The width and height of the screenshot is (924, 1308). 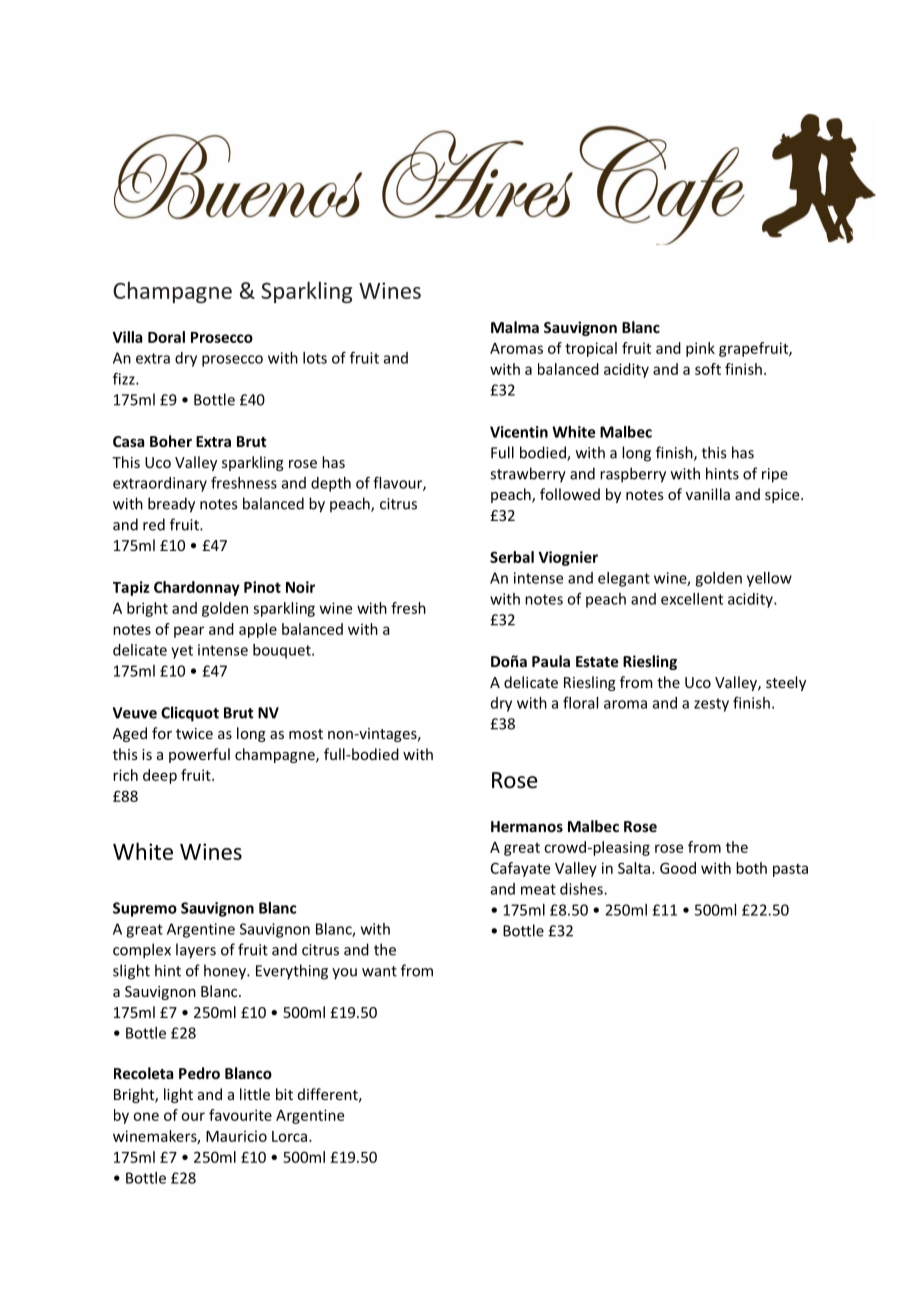 What do you see at coordinates (289, 1136) in the screenshot?
I see `Lorca` at bounding box center [289, 1136].
